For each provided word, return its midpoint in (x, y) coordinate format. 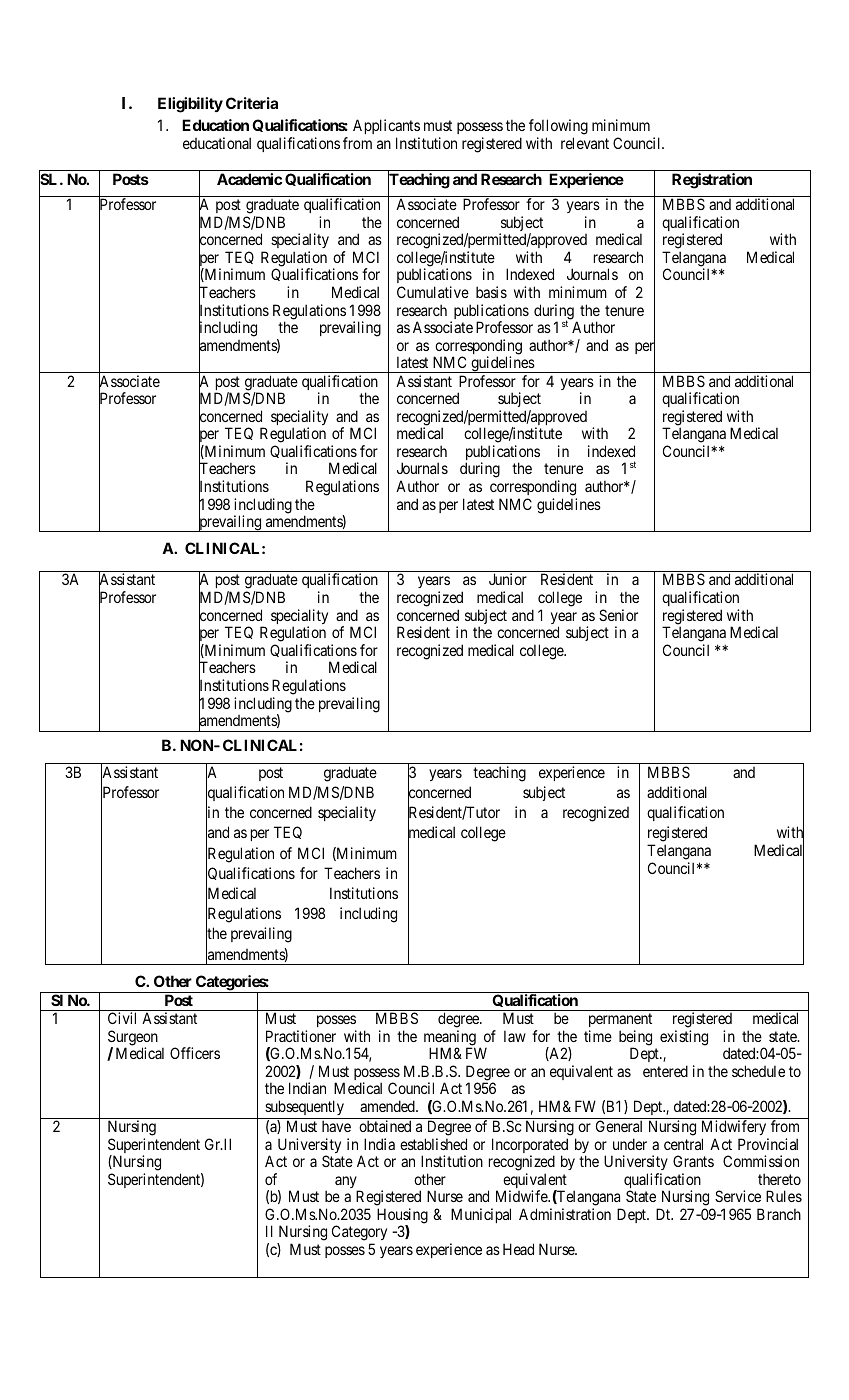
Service (738, 1196)
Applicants (386, 126)
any (347, 1183)
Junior (508, 579)
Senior (618, 615)
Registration (712, 181)
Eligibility (190, 105)
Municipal (481, 1215)
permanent (620, 1022)
